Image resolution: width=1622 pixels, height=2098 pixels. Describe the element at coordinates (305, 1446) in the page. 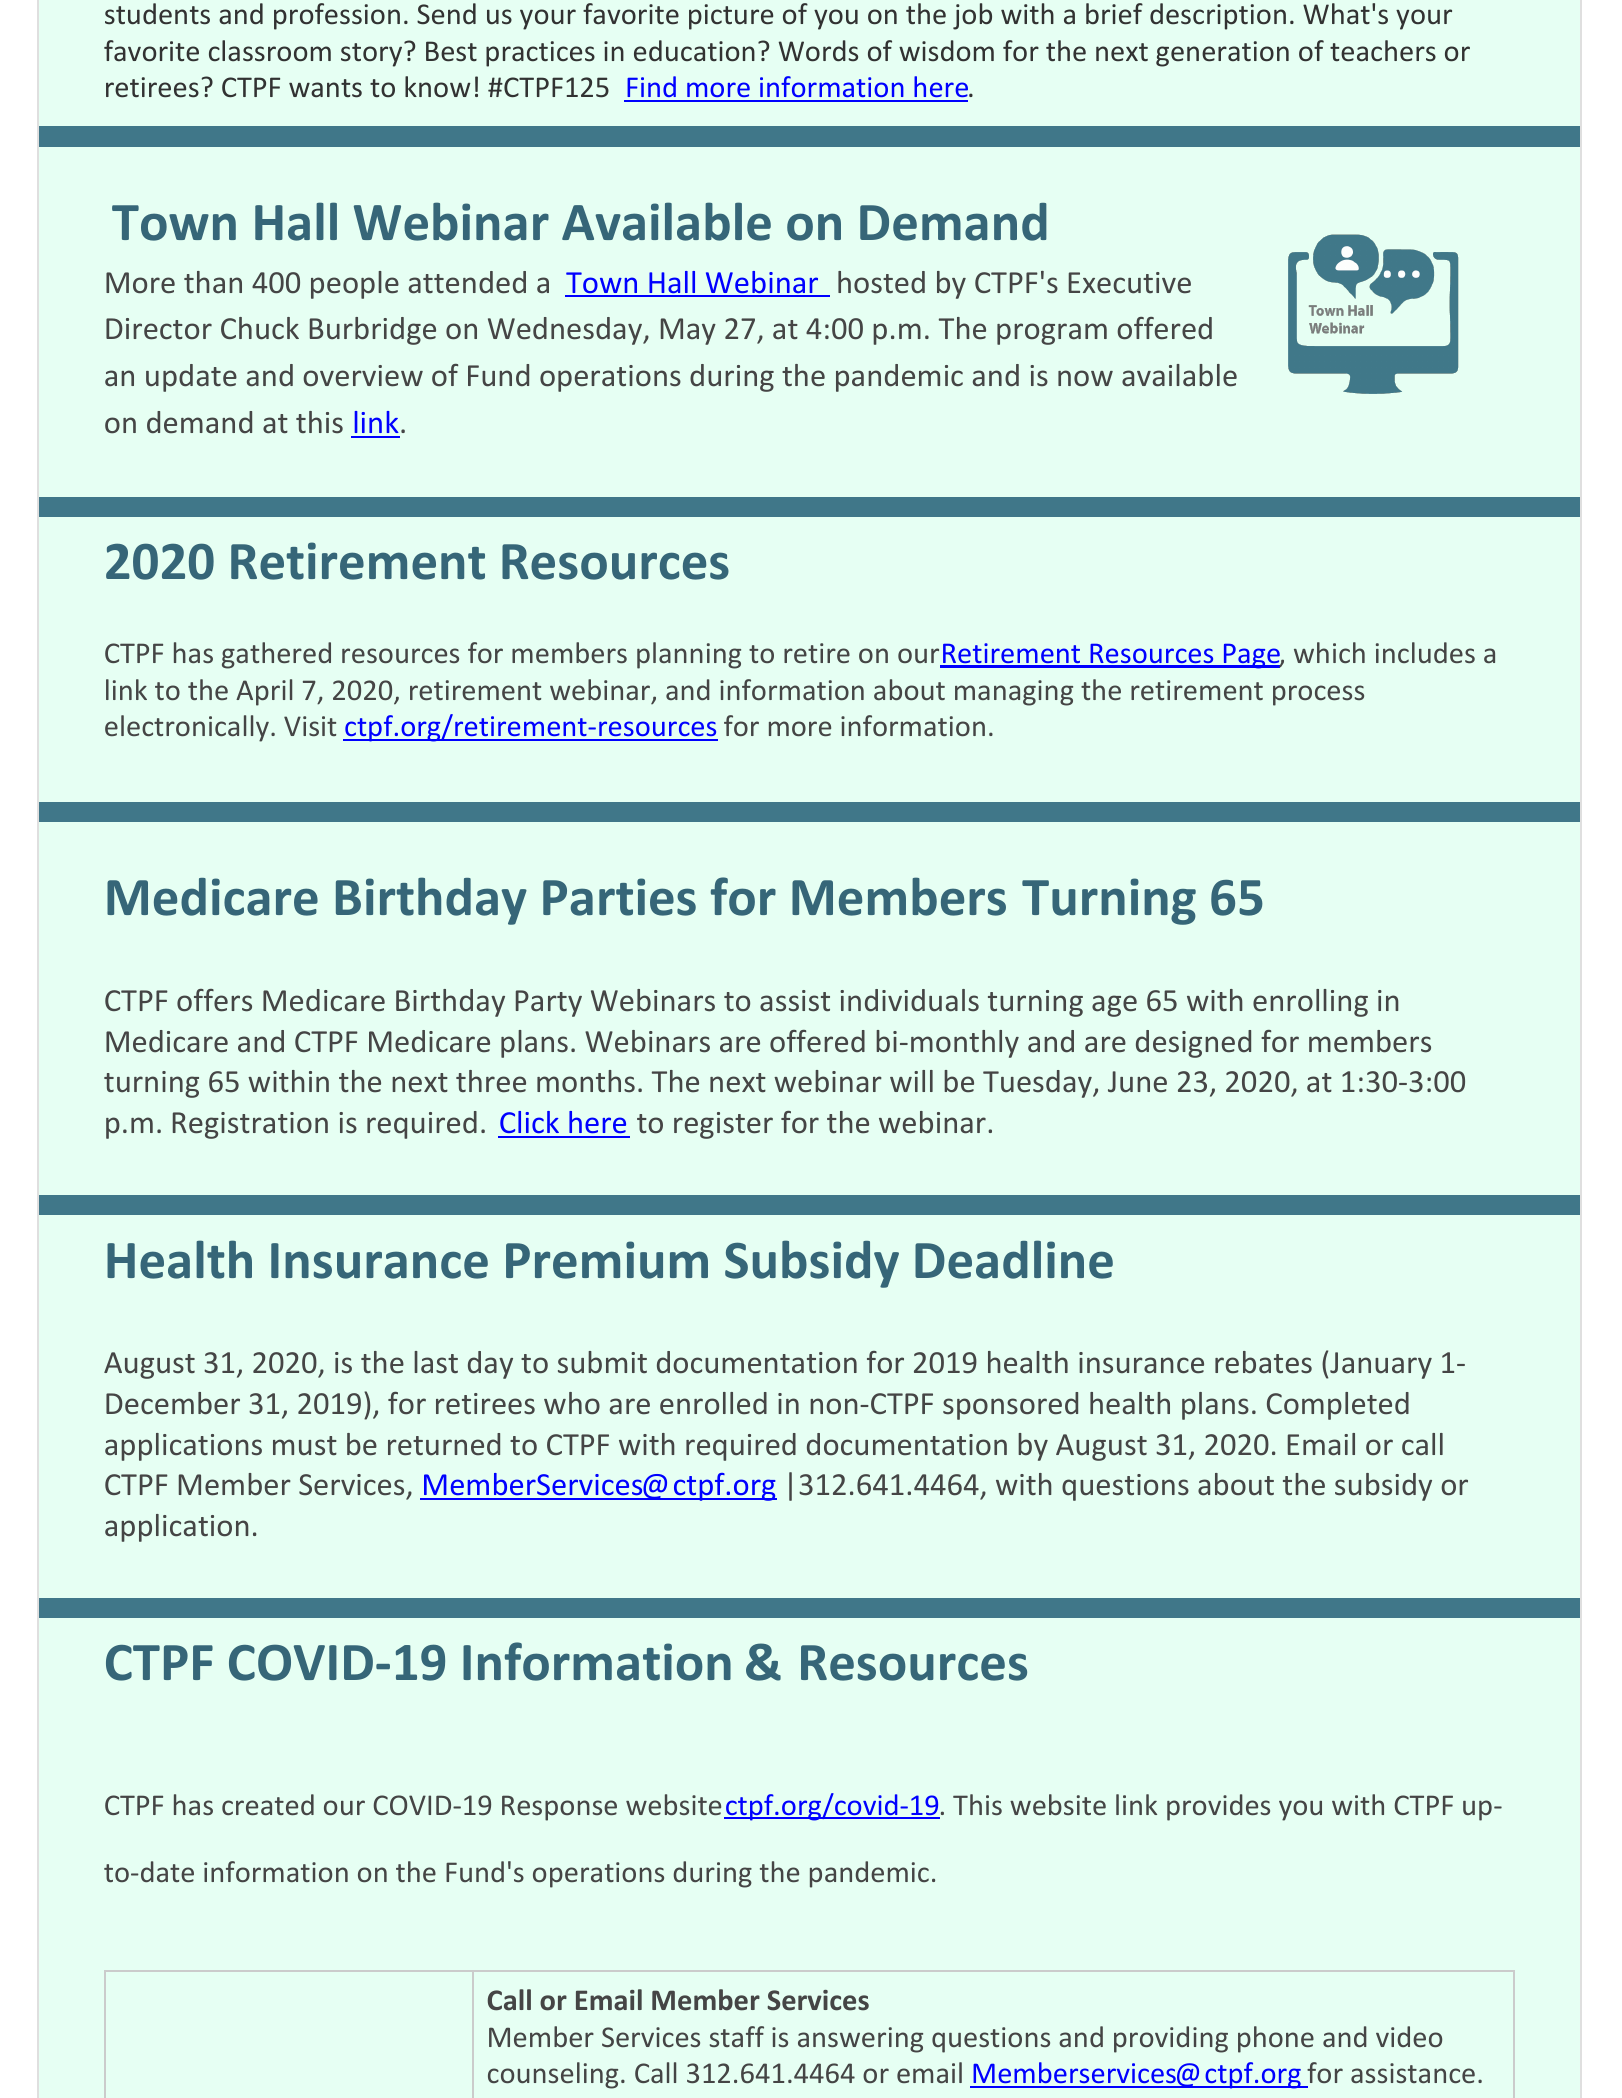

I see `must` at that location.
